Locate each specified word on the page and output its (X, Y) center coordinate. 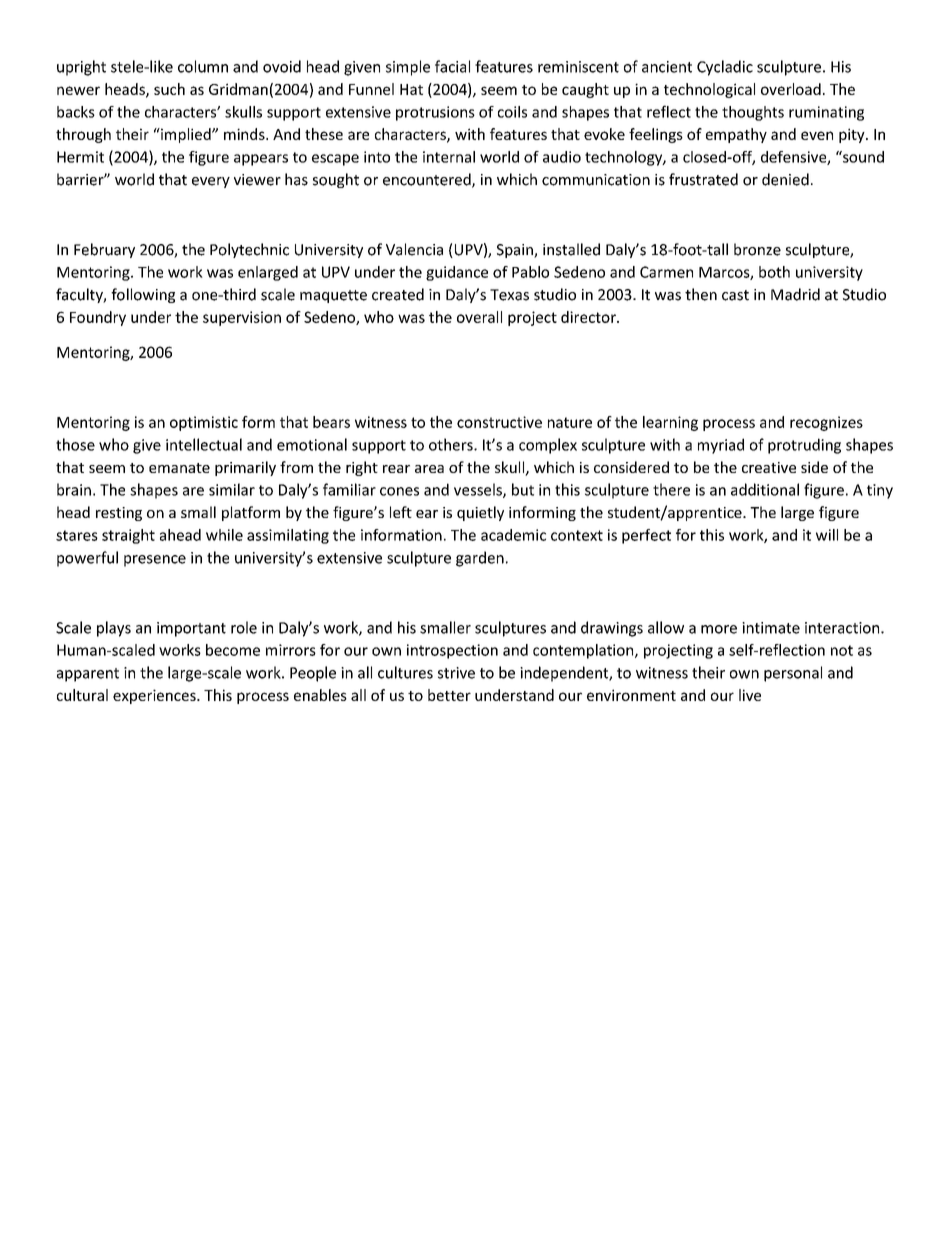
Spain (516, 251)
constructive (499, 422)
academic (513, 535)
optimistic (204, 423)
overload (791, 89)
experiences (155, 696)
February (104, 250)
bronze (757, 249)
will (827, 535)
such (169, 89)
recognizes (826, 423)
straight (128, 536)
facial (452, 66)
